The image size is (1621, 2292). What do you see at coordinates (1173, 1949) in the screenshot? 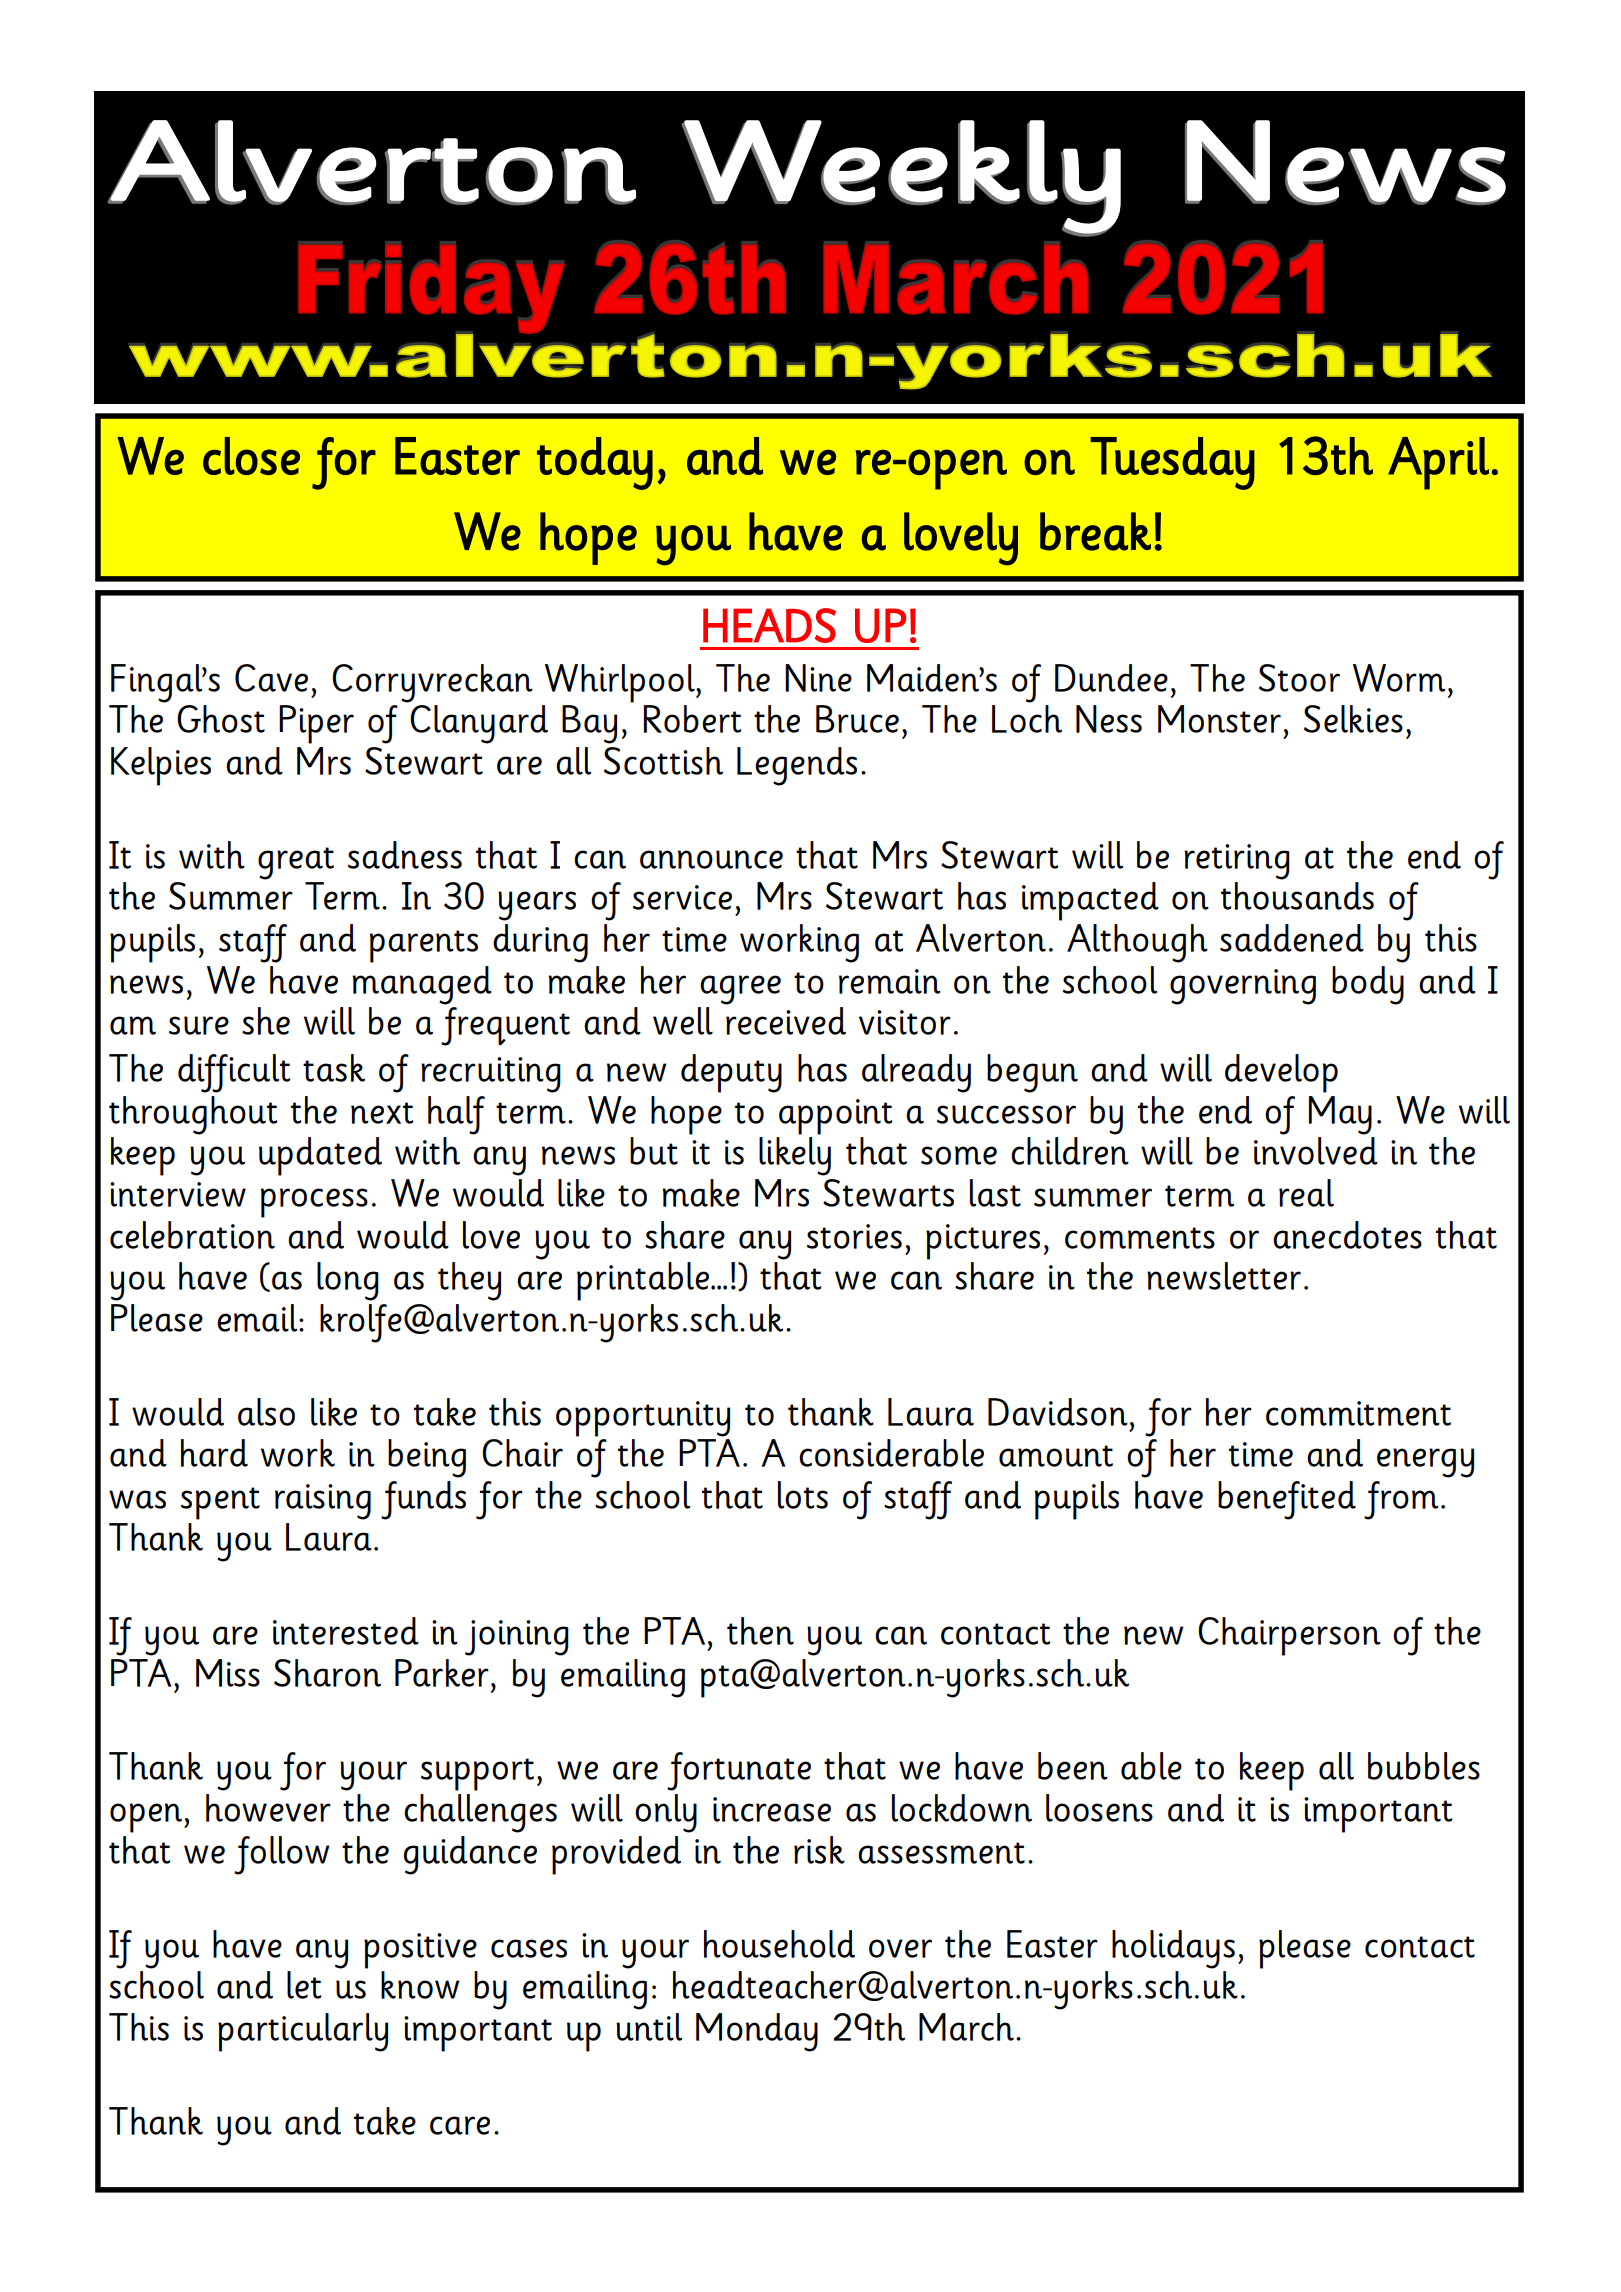
I see `holidays` at bounding box center [1173, 1949].
